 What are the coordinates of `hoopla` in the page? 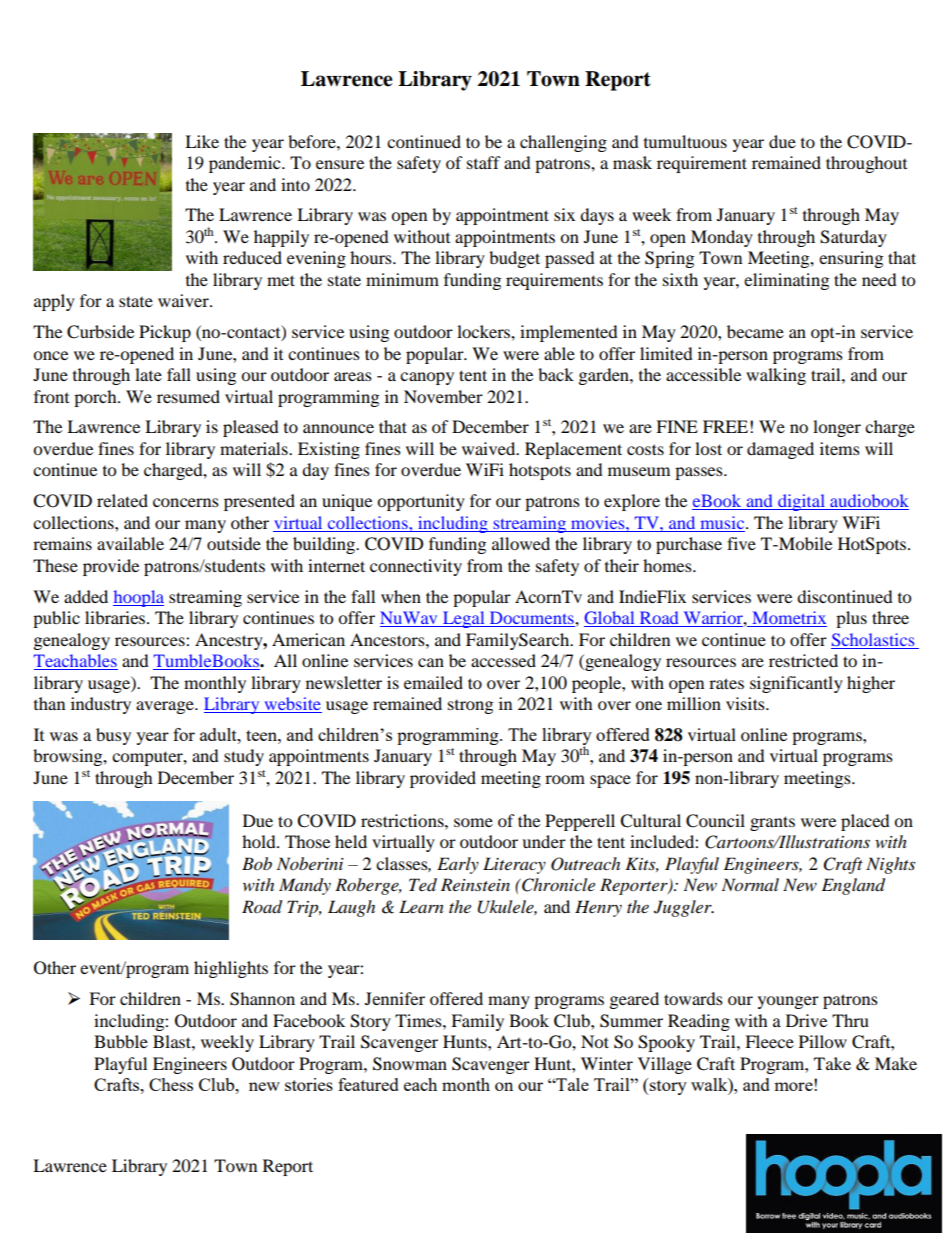 It's located at (138, 598).
